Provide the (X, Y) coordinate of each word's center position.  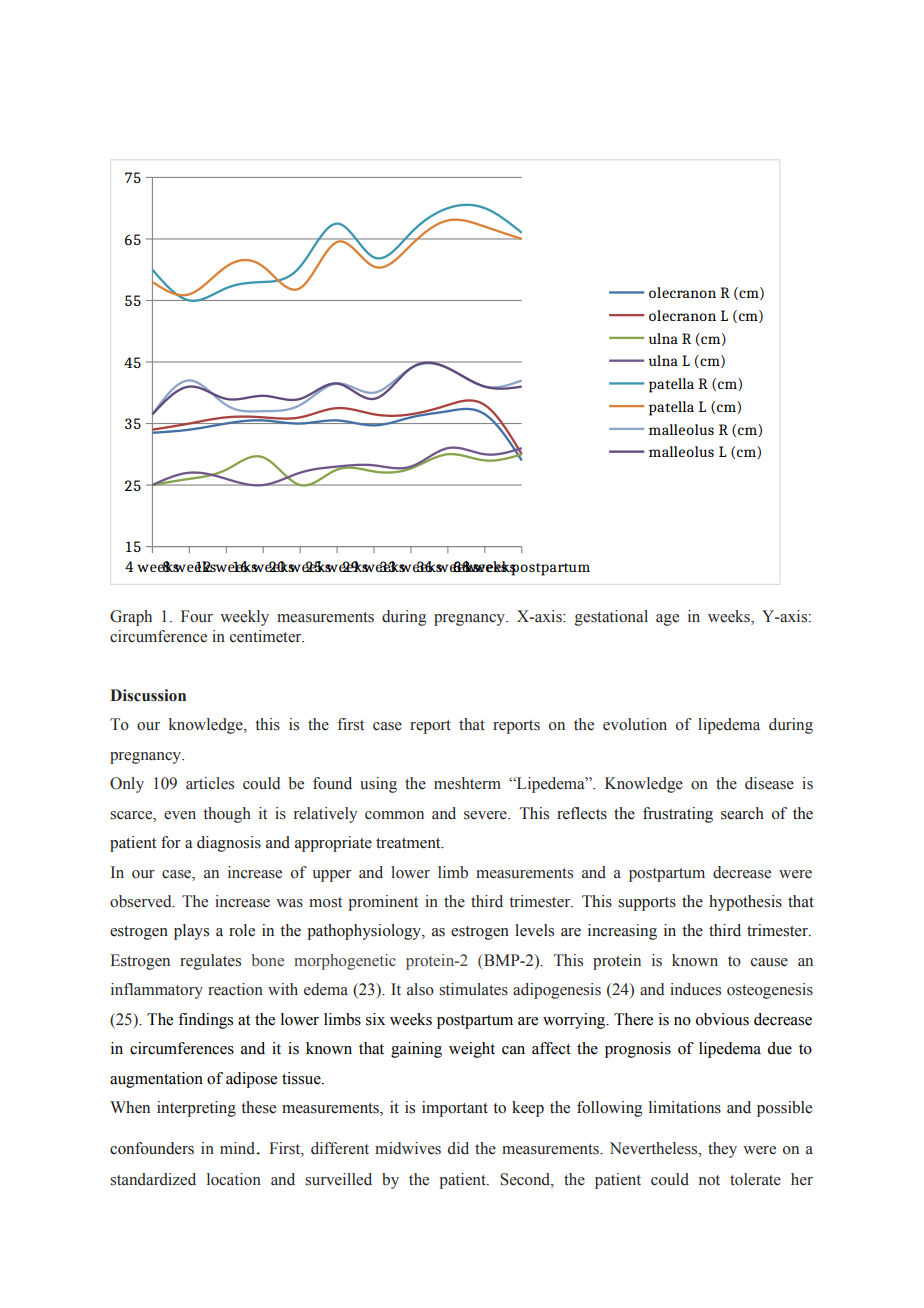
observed (142, 901)
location (234, 1179)
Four (197, 616)
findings (205, 1021)
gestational (611, 618)
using (378, 785)
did (458, 1148)
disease (769, 783)
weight (472, 1050)
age (667, 620)
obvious (722, 1019)
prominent (383, 903)
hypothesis (745, 903)
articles (210, 783)
